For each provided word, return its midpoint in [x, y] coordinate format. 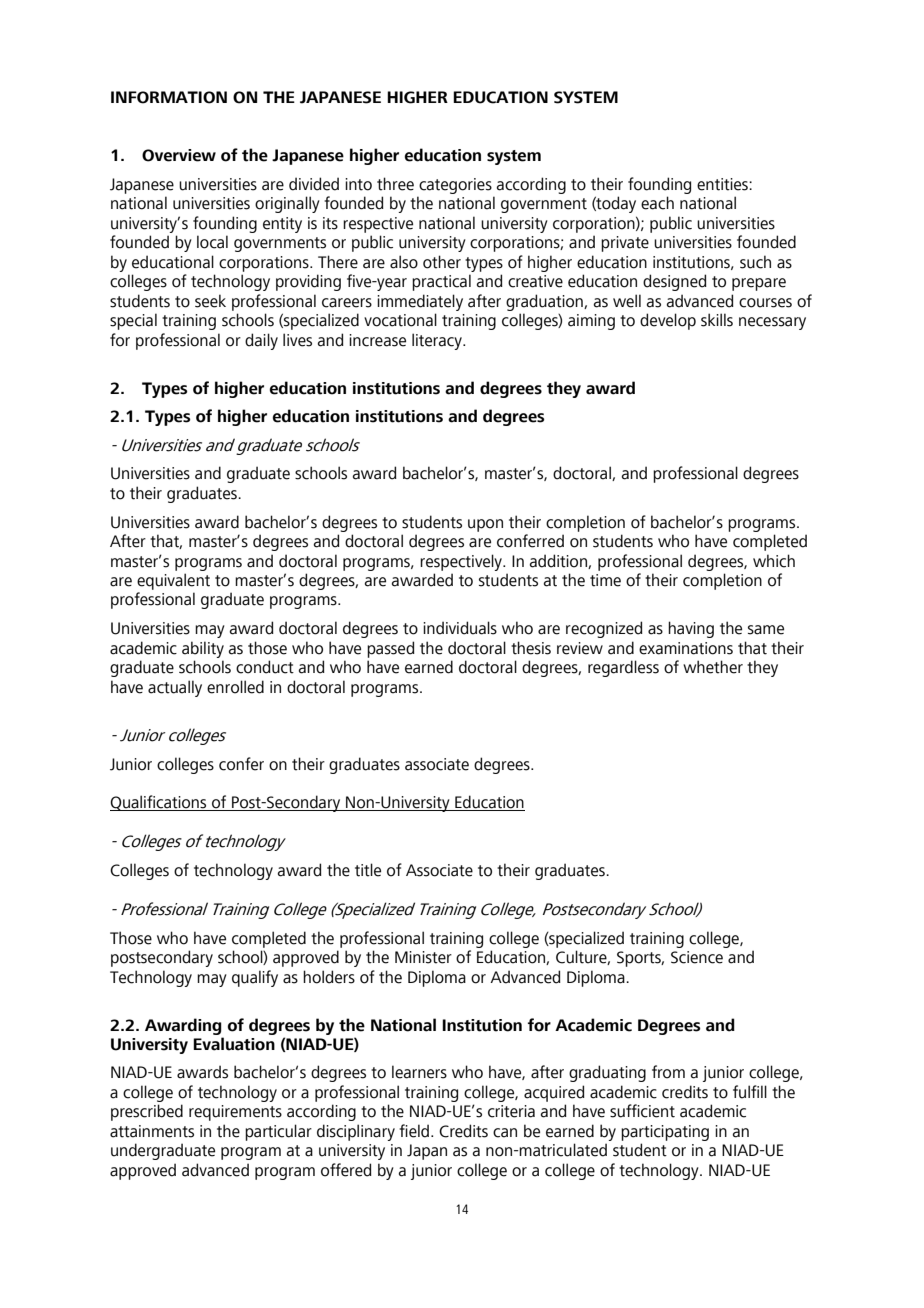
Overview [179, 155]
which [774, 561]
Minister [423, 957]
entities [723, 184]
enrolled [235, 687]
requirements [235, 1113]
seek [210, 301]
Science [697, 957]
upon [485, 525]
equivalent [173, 581]
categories [455, 186]
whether [713, 667]
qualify [255, 978]
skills [717, 320]
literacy [438, 341]
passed [391, 649]
